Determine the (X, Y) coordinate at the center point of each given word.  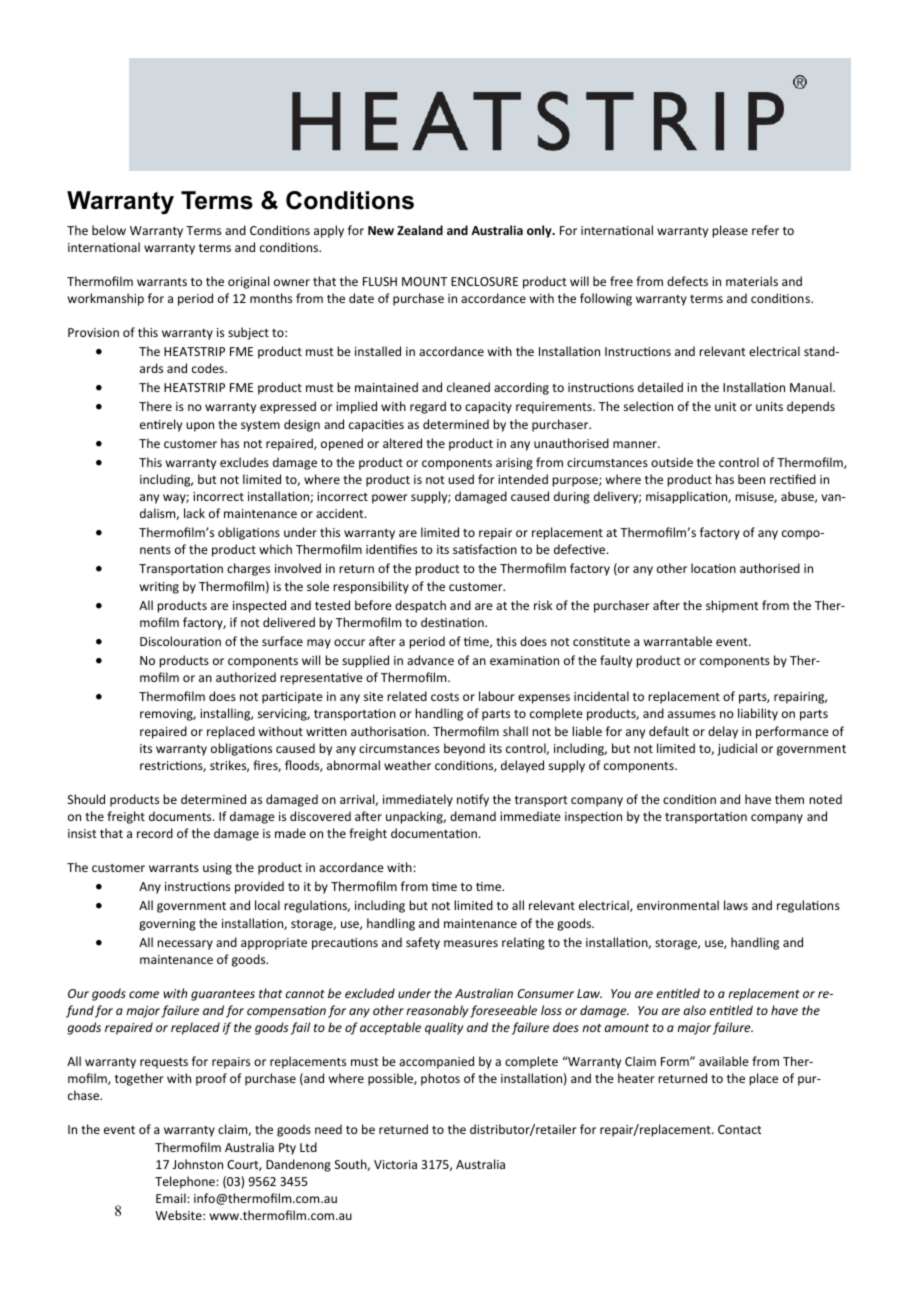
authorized (246, 677)
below (109, 230)
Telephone (186, 1182)
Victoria (395, 1164)
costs (445, 697)
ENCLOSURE (484, 281)
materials (752, 281)
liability (758, 714)
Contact (740, 1129)
